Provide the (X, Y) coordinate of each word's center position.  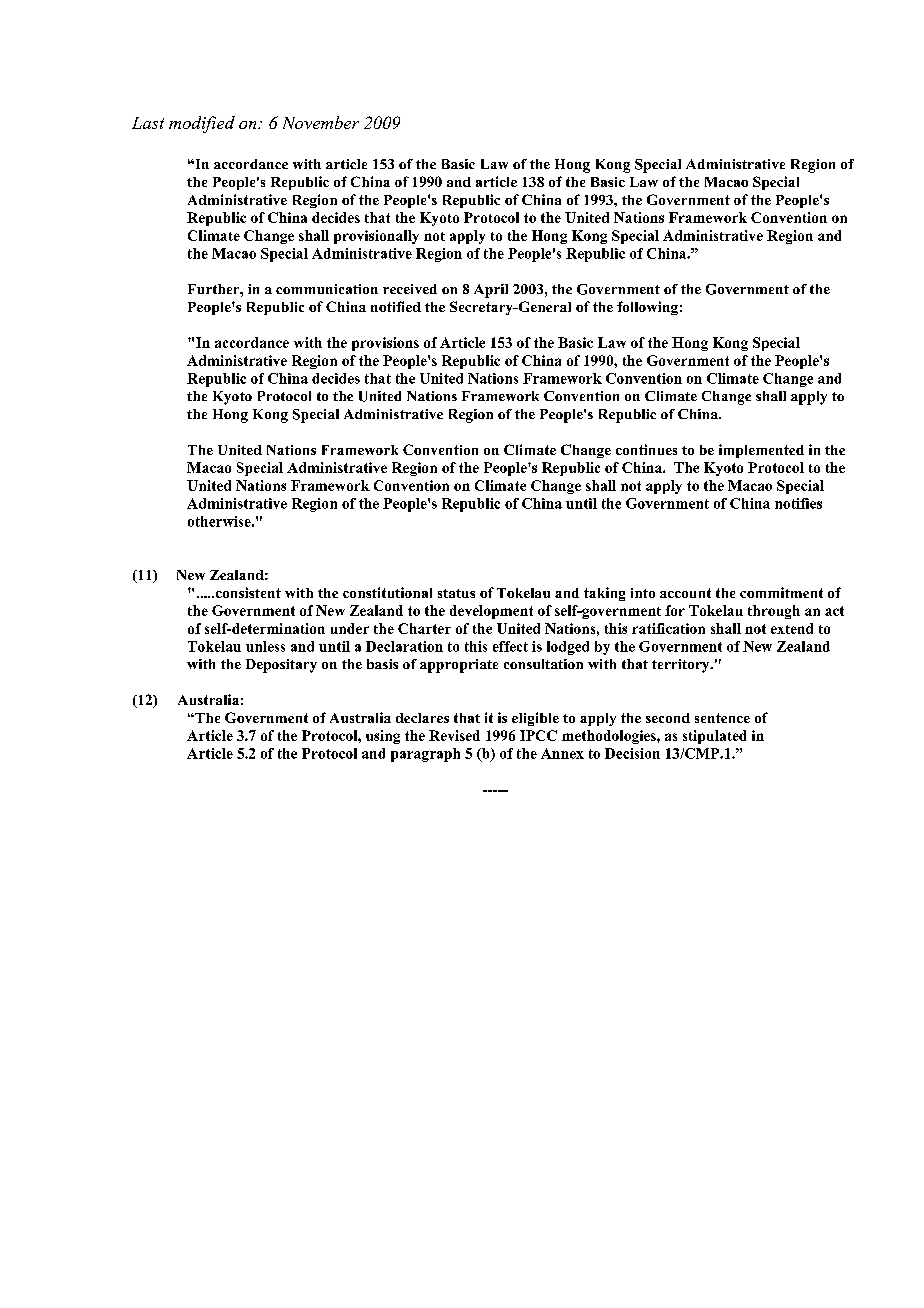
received (410, 289)
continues (646, 449)
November (321, 122)
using (383, 737)
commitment (781, 592)
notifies (798, 503)
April (491, 291)
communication (327, 289)
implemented (761, 451)
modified (202, 124)
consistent (247, 592)
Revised (454, 735)
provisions (385, 344)
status (456, 593)
